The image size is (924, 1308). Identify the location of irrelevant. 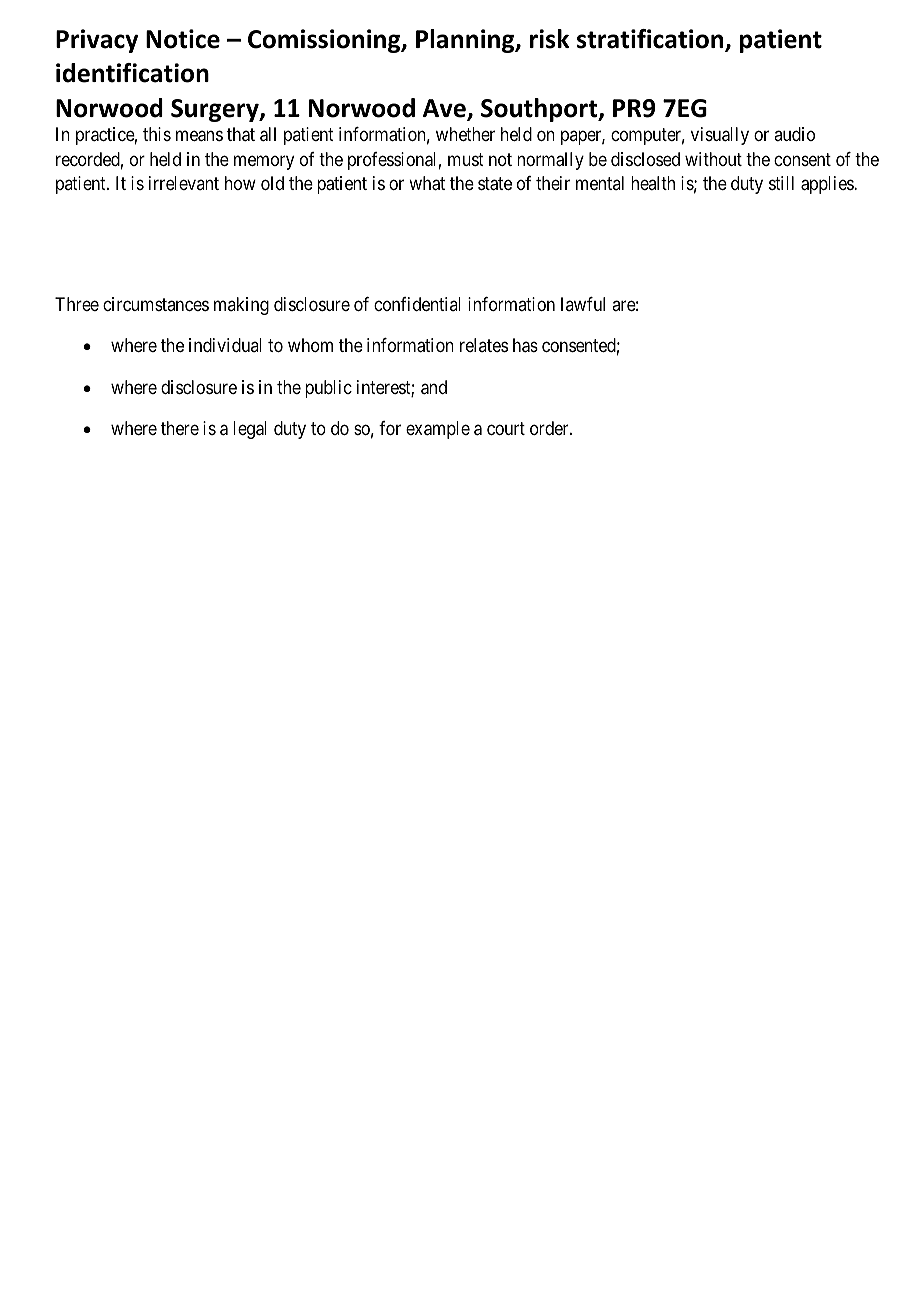
(184, 183).
